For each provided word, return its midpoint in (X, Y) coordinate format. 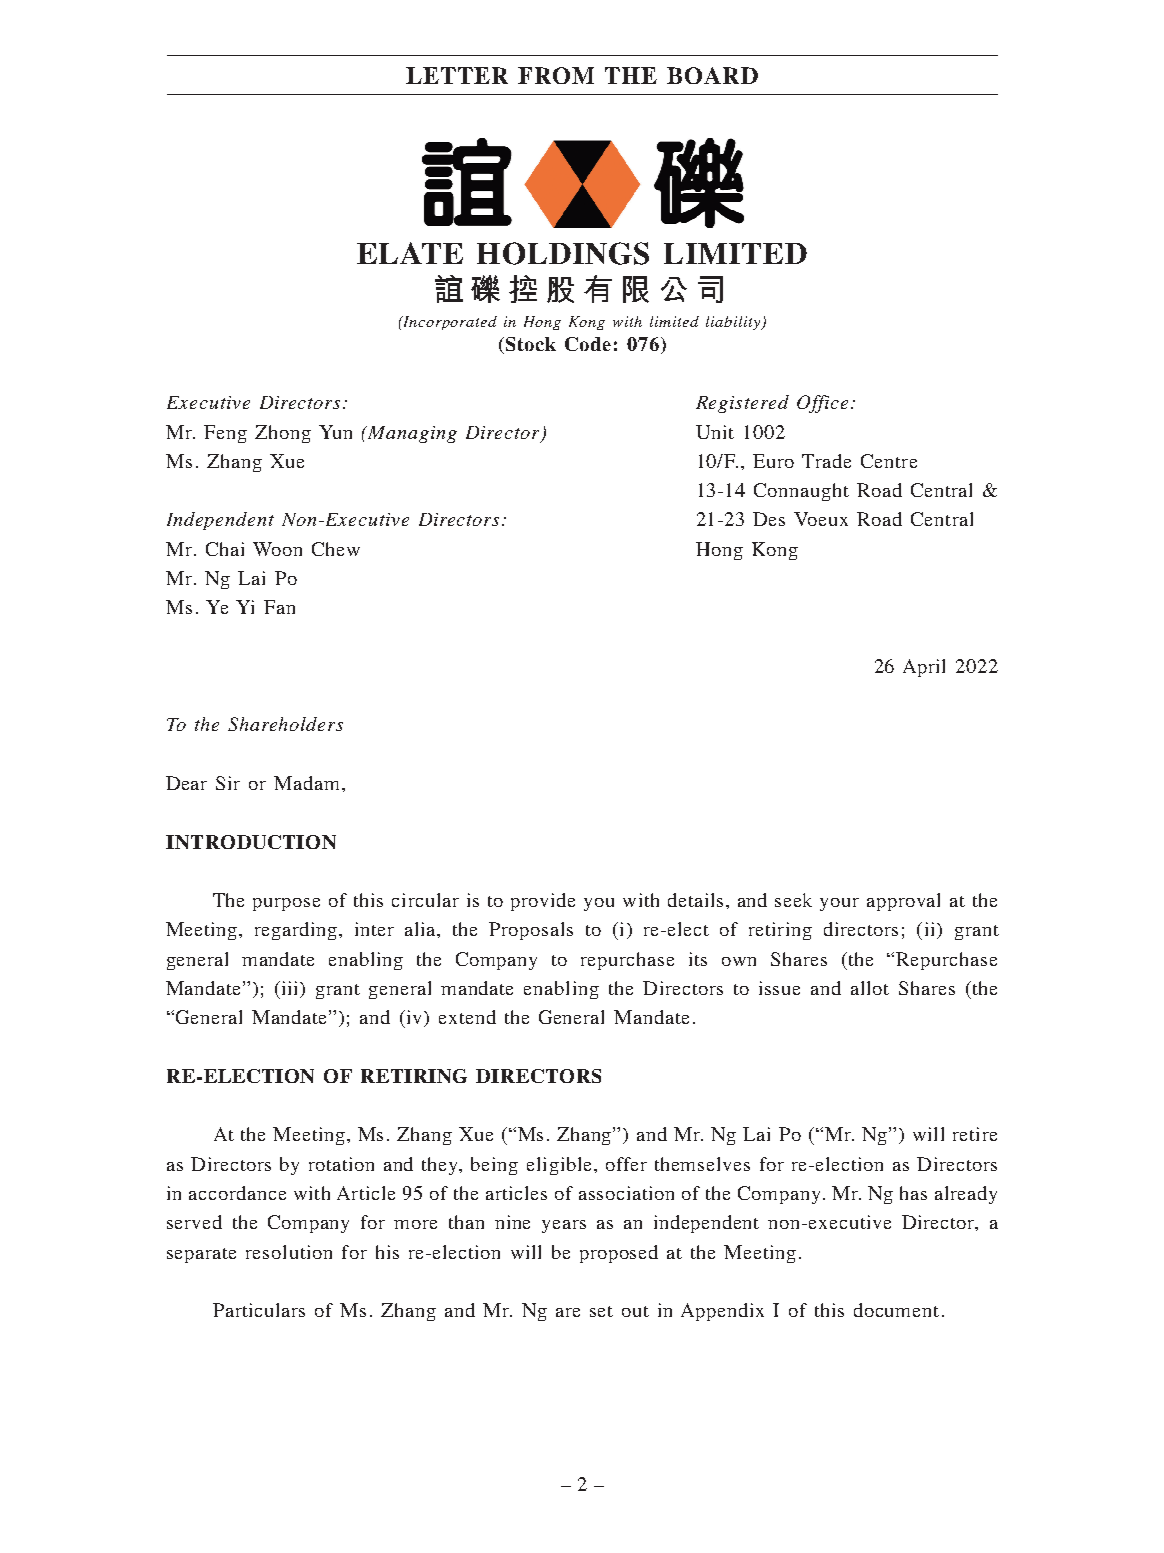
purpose (286, 904)
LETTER (457, 75)
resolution (289, 1252)
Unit (715, 432)
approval (903, 902)
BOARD (712, 75)
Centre (889, 461)
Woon (277, 549)
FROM (556, 75)
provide (543, 902)
